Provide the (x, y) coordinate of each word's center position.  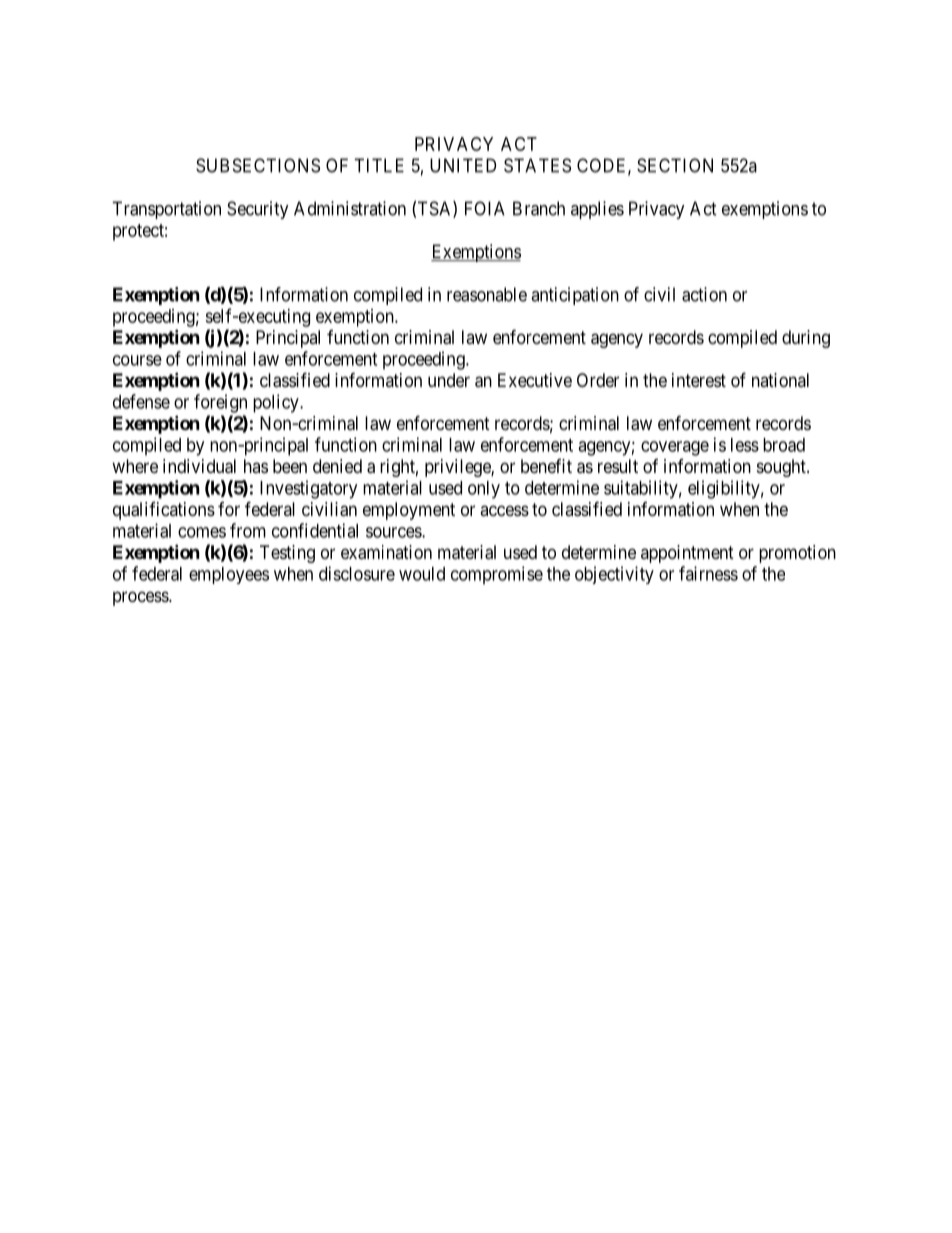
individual (199, 466)
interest (699, 380)
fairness (708, 573)
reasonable (487, 294)
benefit (546, 466)
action (704, 294)
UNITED (463, 165)
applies (597, 210)
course (137, 360)
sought (782, 468)
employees (229, 575)
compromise (497, 575)
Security (258, 210)
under (449, 380)
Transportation (166, 210)
